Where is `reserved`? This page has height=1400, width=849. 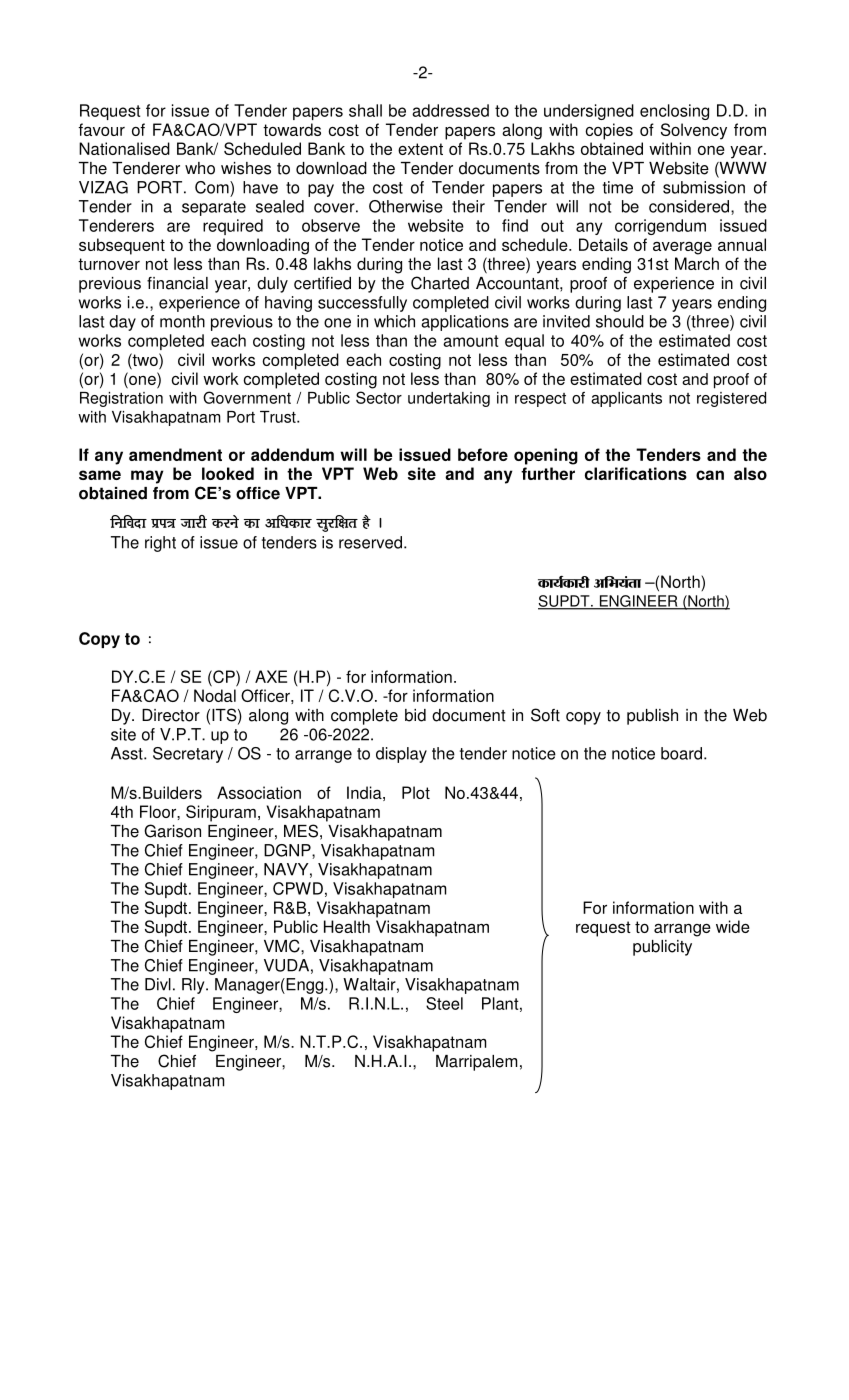 reserved is located at coordinates (370, 542).
